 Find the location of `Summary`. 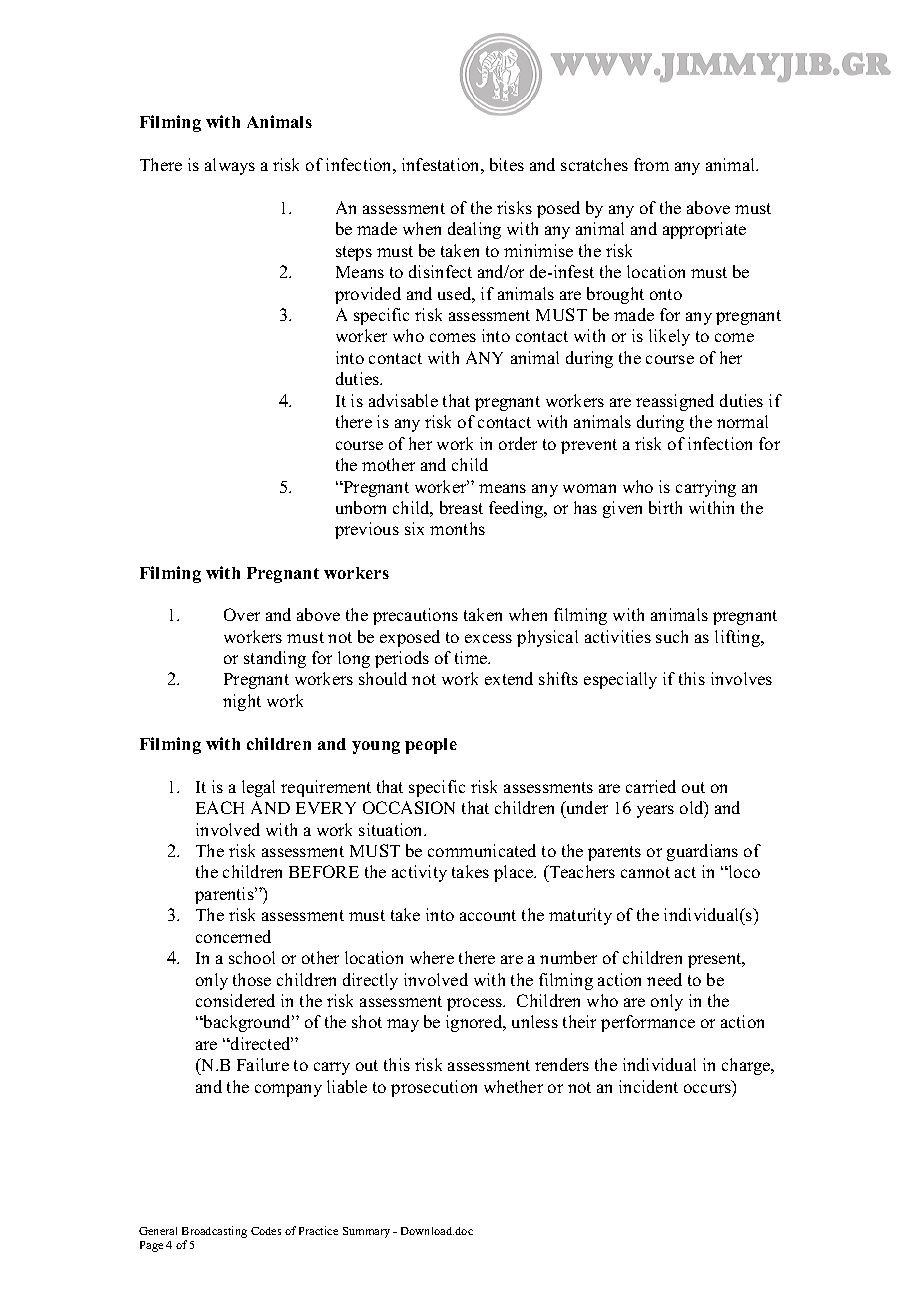

Summary is located at coordinates (366, 1232).
